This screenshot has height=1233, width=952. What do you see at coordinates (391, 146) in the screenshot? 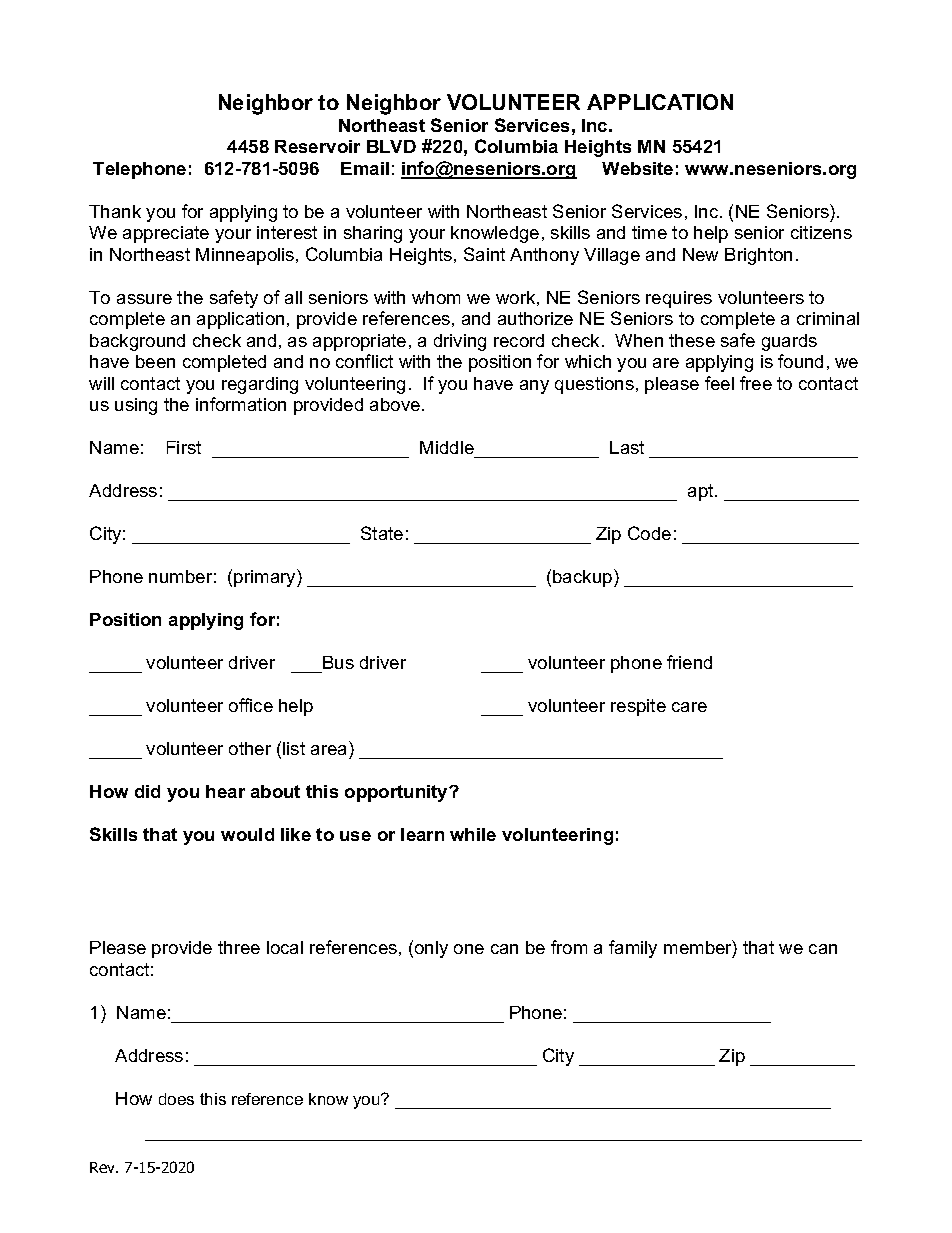
I see `BLVD` at bounding box center [391, 146].
